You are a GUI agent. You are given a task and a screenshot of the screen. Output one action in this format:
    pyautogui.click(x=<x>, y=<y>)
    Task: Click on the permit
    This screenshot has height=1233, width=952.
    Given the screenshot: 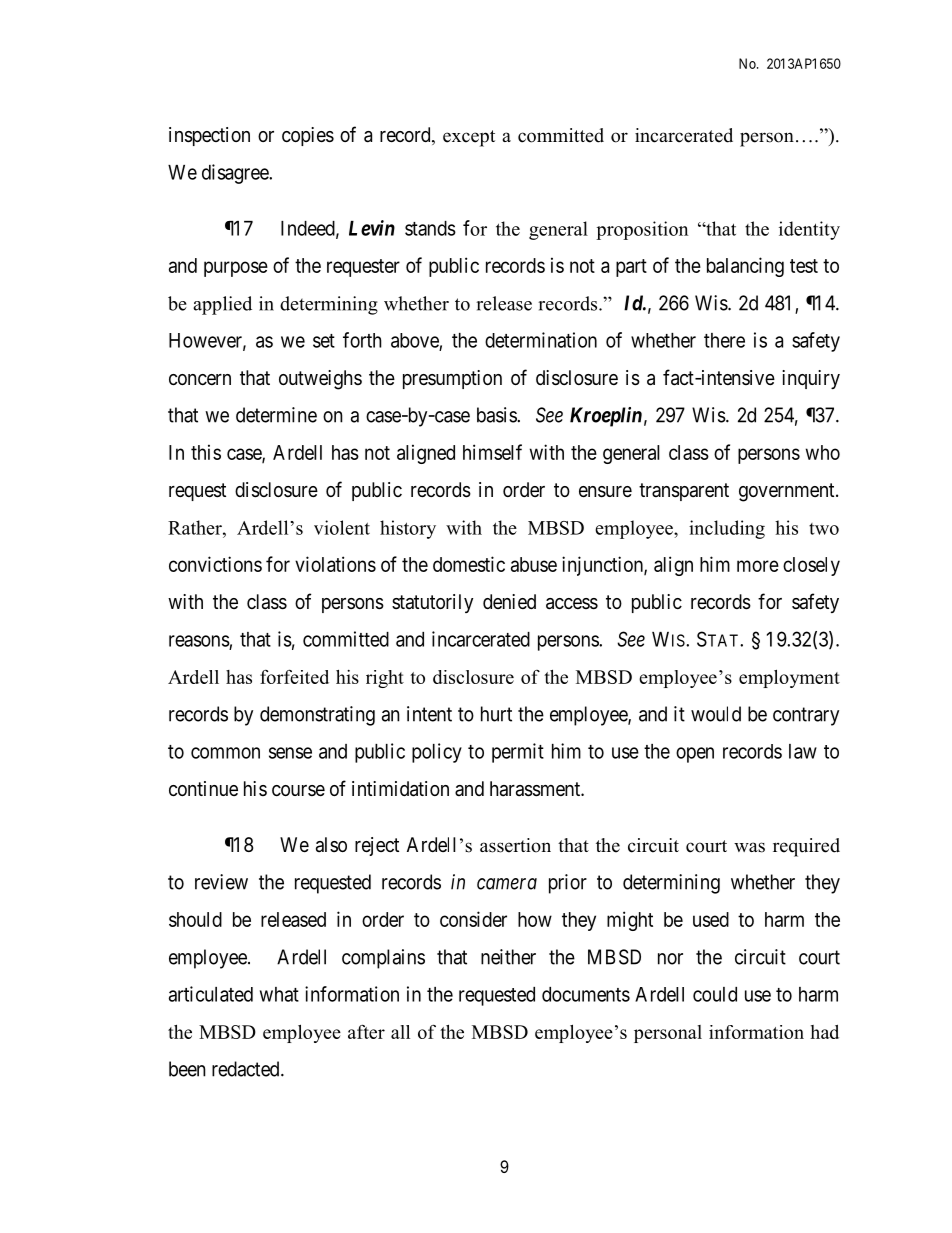 What is the action you would take?
    pyautogui.click(x=518, y=753)
